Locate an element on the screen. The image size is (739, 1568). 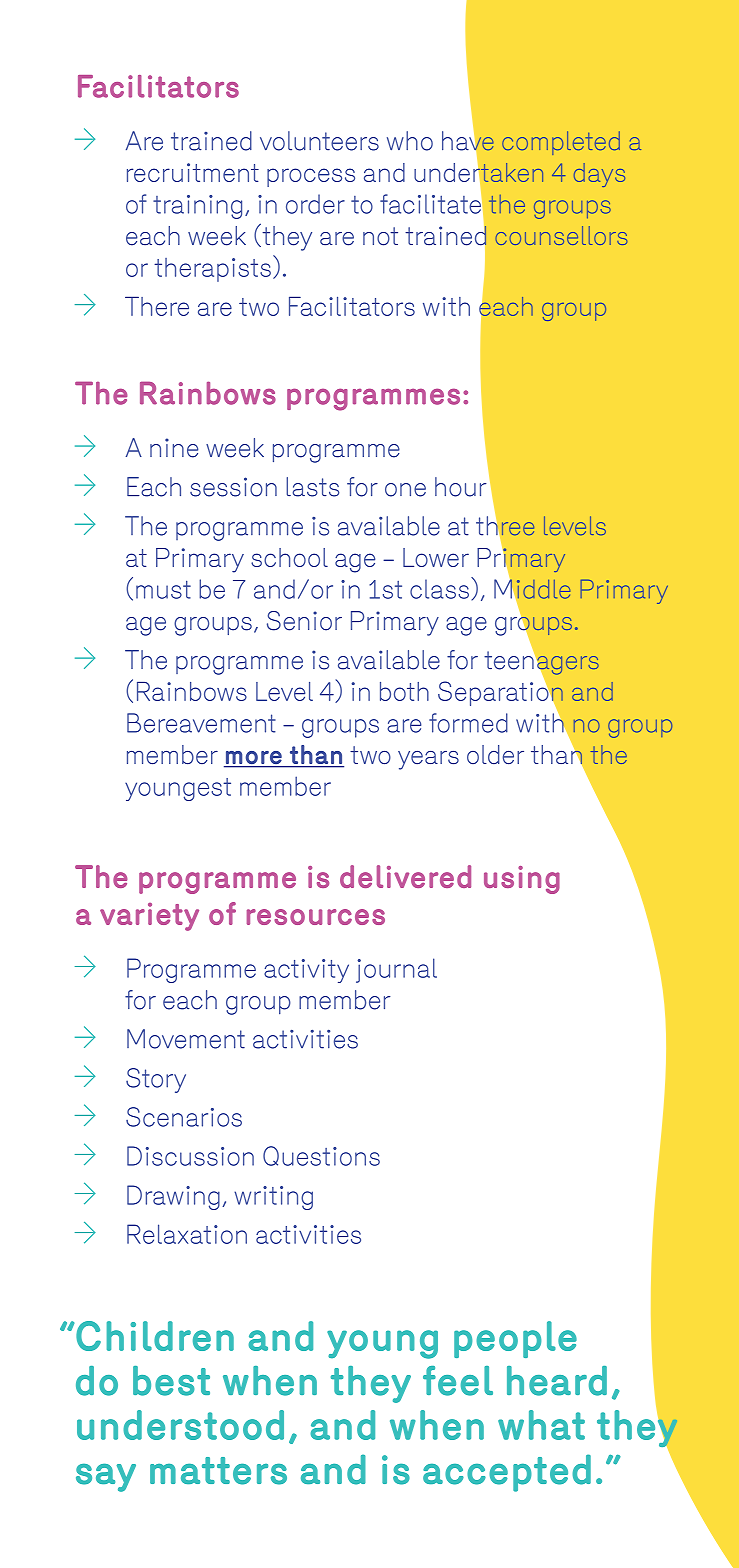
completed is located at coordinates (561, 143).
